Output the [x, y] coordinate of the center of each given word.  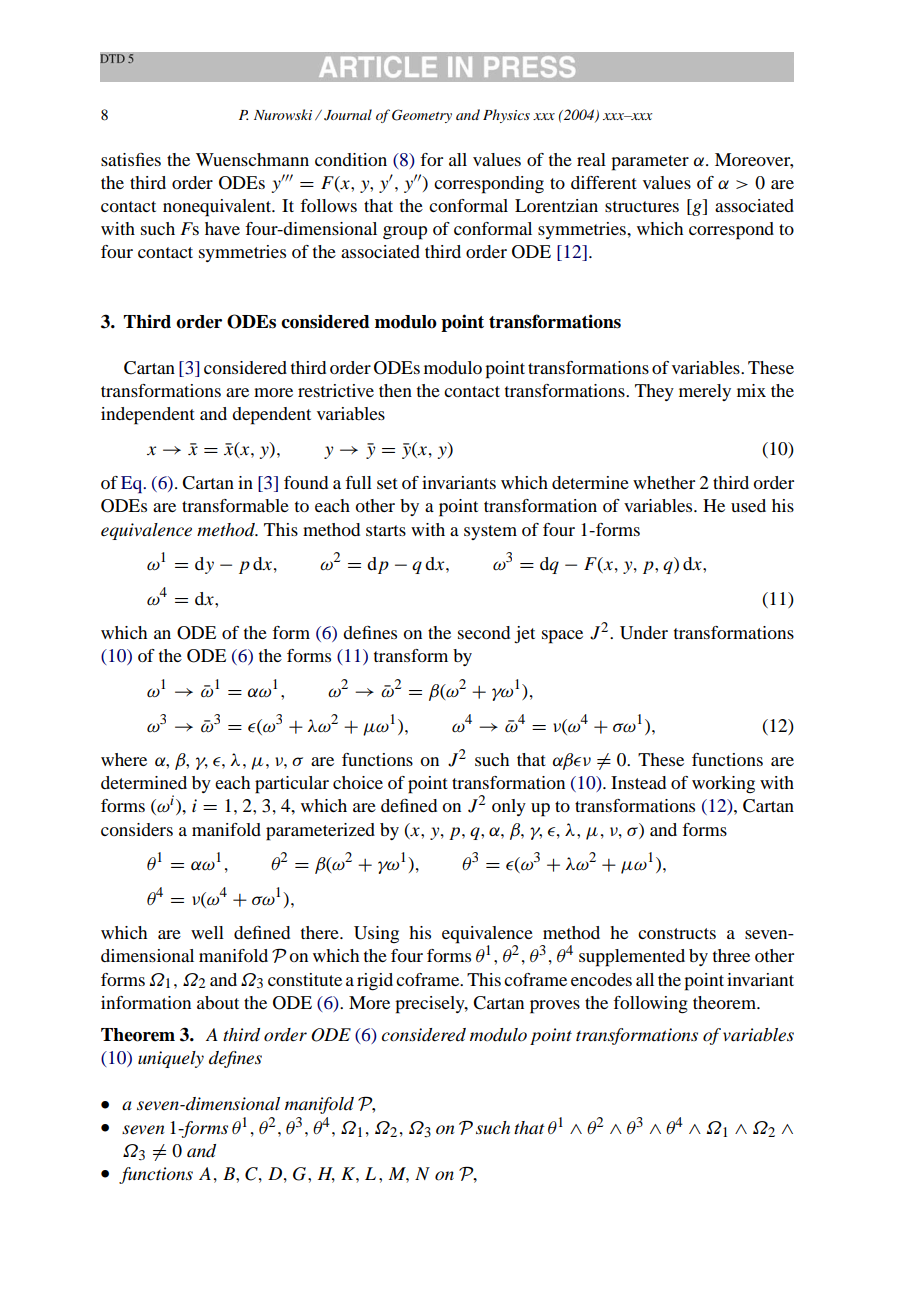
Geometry [422, 116]
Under [644, 633]
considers [137, 829]
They [654, 392]
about [218, 1002]
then [395, 390]
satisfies [131, 159]
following [650, 1005]
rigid [375, 982]
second [484, 632]
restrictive [336, 390]
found [306, 482]
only [509, 807]
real [591, 159]
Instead [638, 782]
